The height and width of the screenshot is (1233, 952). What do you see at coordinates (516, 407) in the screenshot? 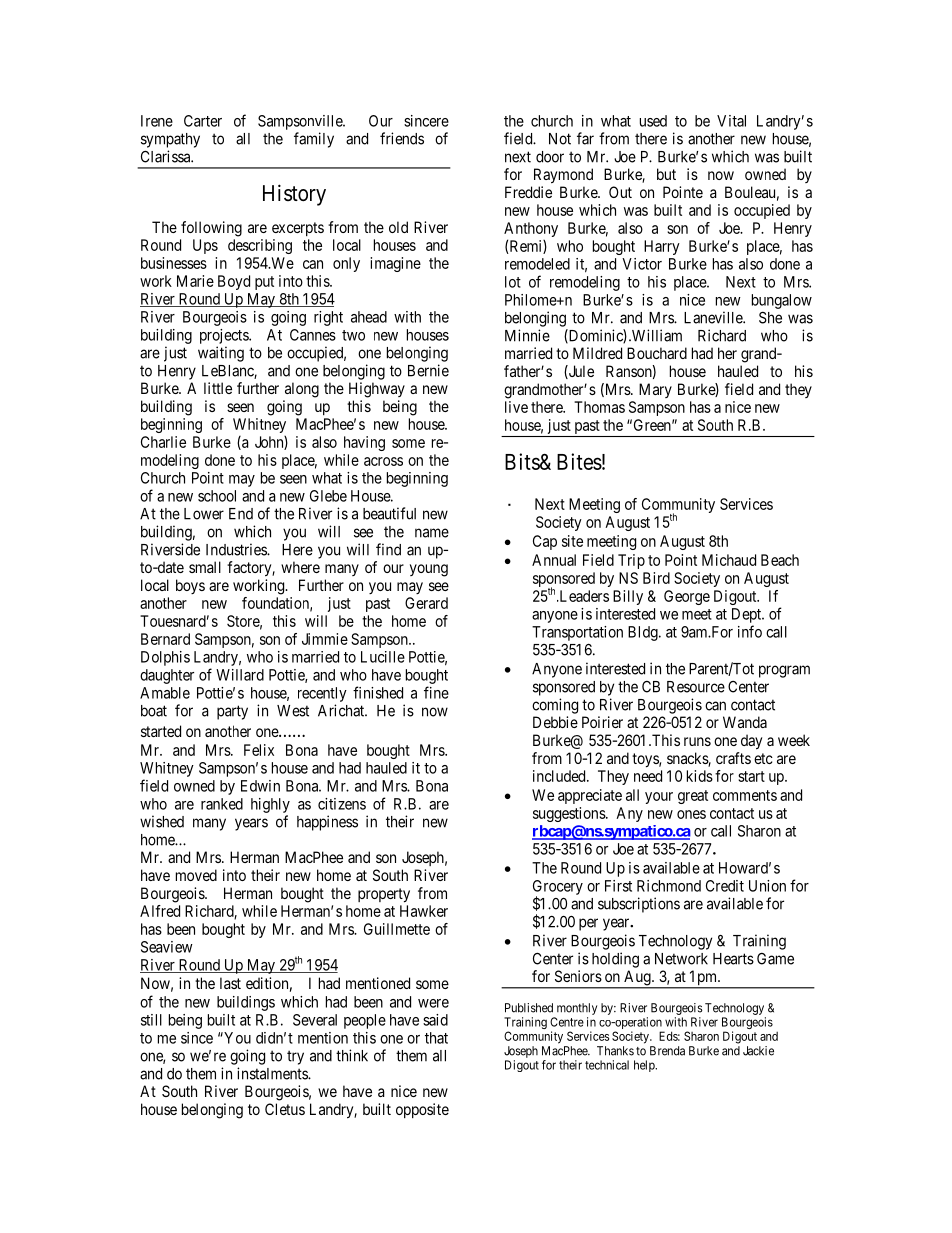
I see `live` at bounding box center [516, 407].
